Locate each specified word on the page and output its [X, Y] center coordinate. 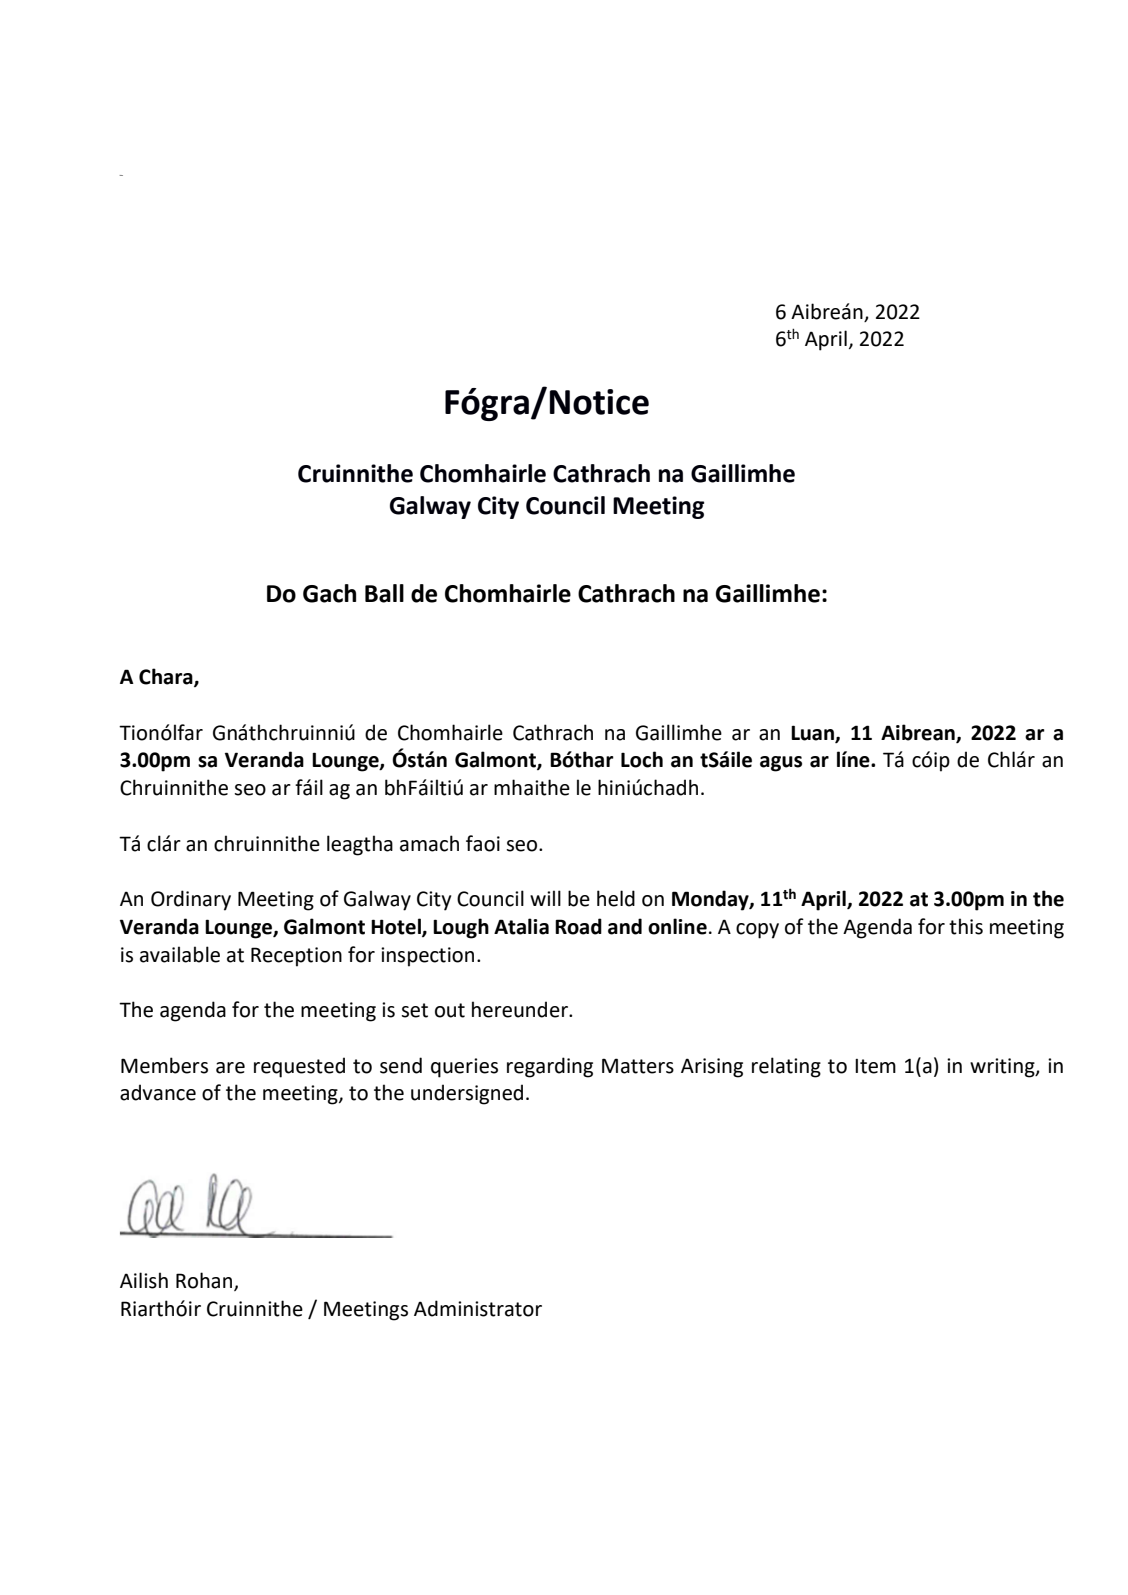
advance [158, 1092]
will [545, 898]
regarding [550, 1067]
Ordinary [191, 900]
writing [1003, 1068]
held [616, 898]
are [230, 1068]
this [966, 926]
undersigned [467, 1094]
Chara [167, 677]
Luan [813, 733]
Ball [384, 593]
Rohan [205, 1281]
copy [757, 931]
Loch [642, 759]
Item [875, 1066]
